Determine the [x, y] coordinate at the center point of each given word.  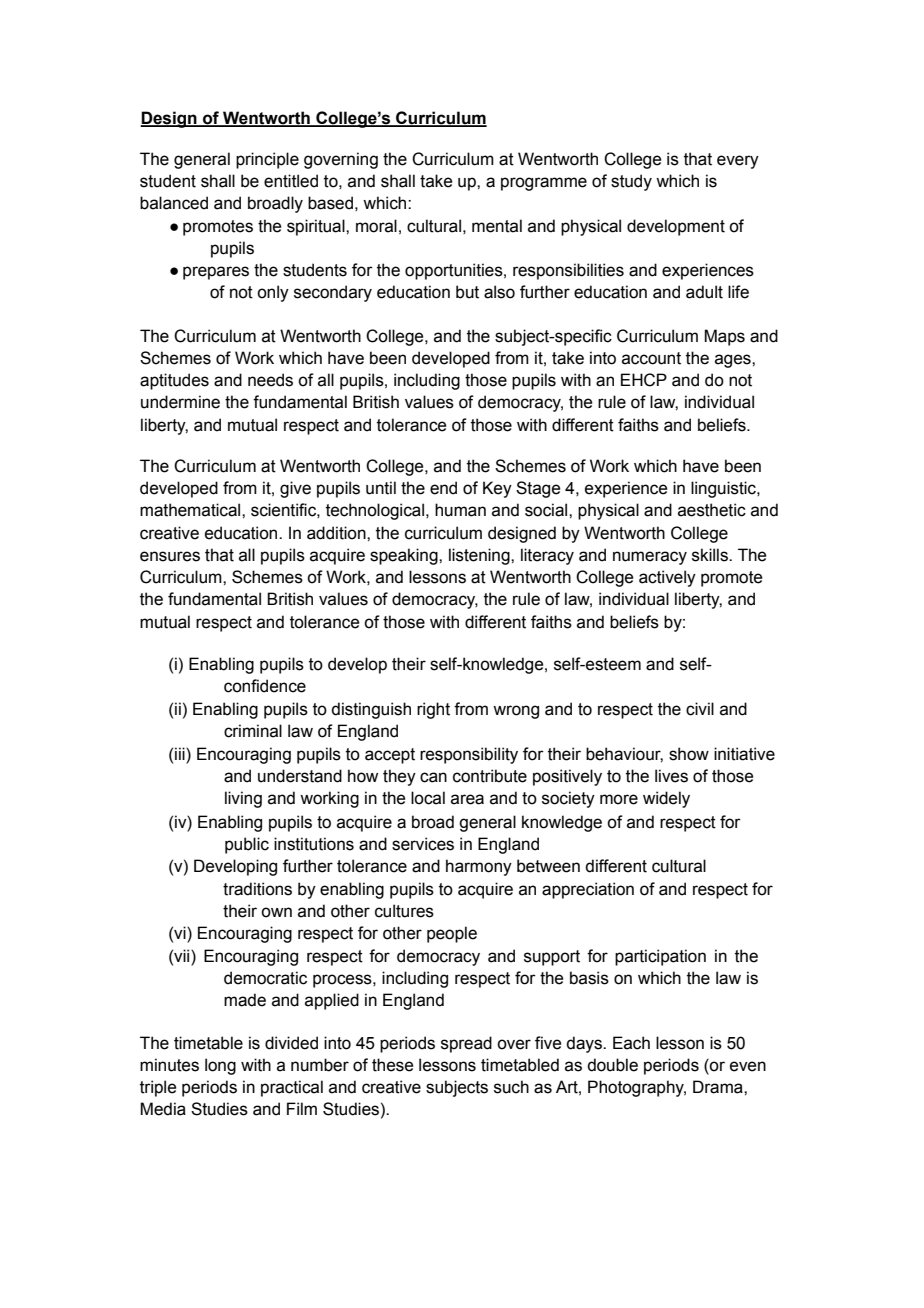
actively [667, 578]
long [220, 1066]
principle [267, 160]
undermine [180, 402]
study [631, 182]
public [247, 845]
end [443, 488]
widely [666, 799]
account [651, 358]
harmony [479, 867]
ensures [170, 556]
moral [376, 226]
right [433, 710]
